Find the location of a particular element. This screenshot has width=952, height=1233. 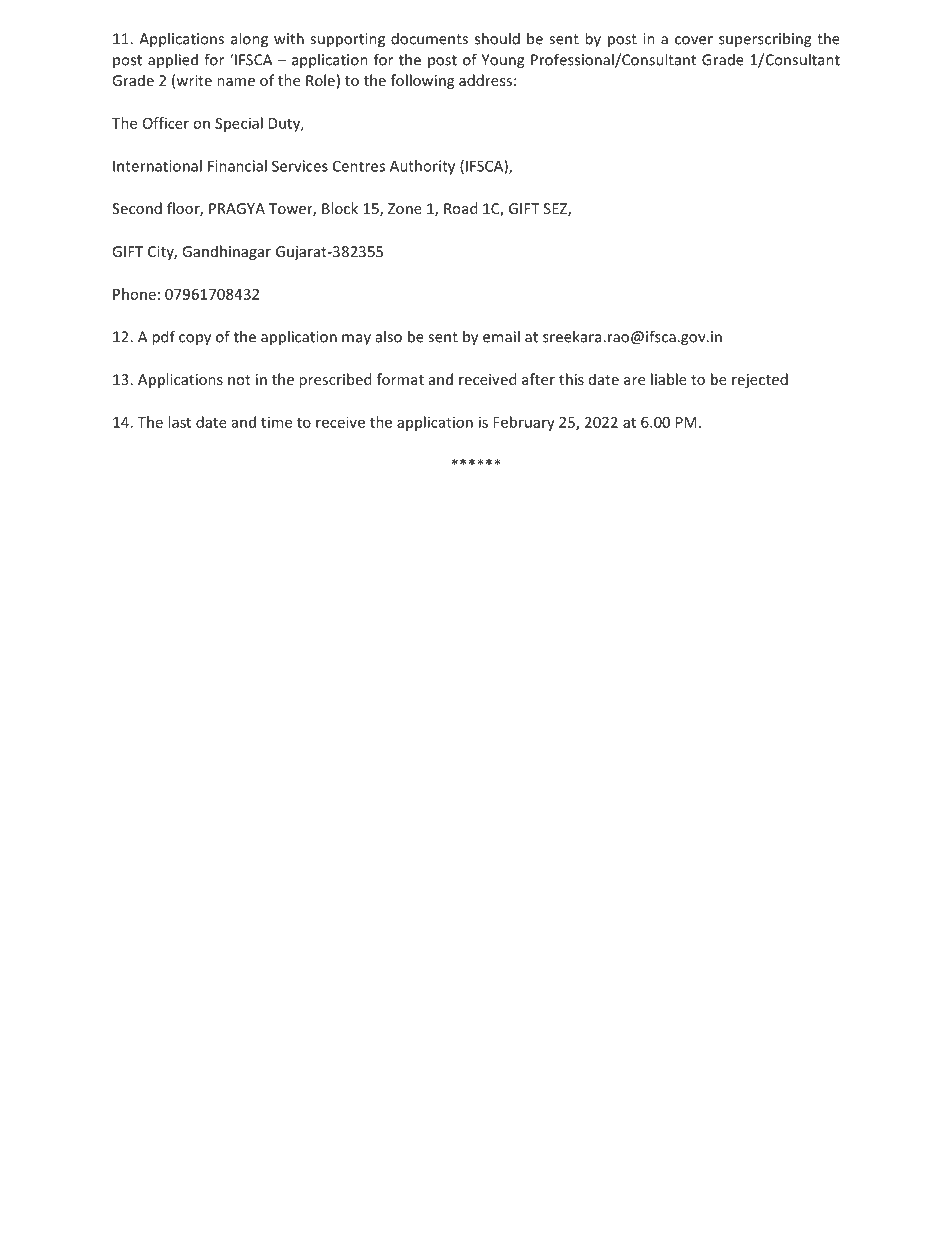

Zone is located at coordinates (405, 208).
